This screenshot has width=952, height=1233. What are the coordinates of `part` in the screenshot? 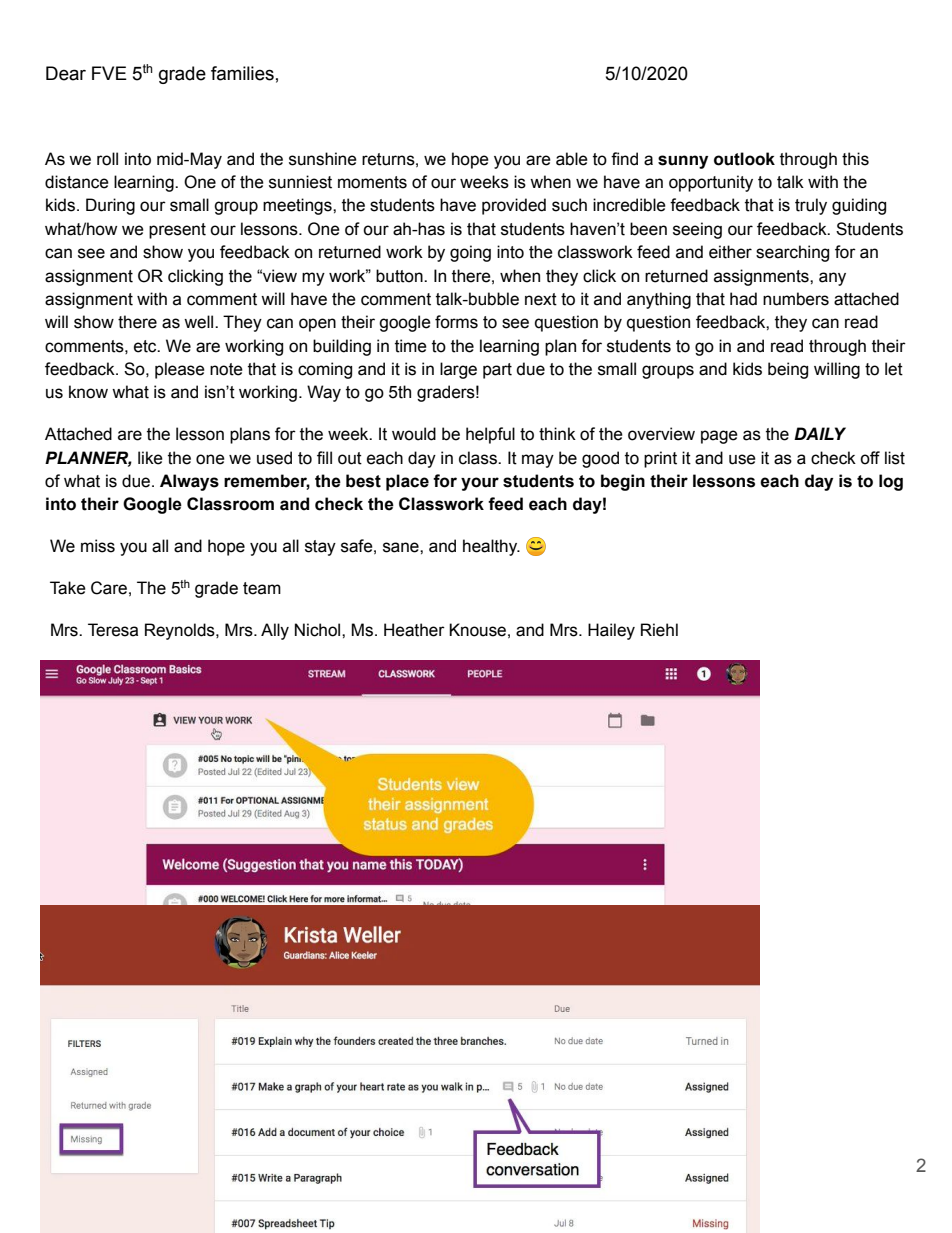 It's located at (497, 371).
